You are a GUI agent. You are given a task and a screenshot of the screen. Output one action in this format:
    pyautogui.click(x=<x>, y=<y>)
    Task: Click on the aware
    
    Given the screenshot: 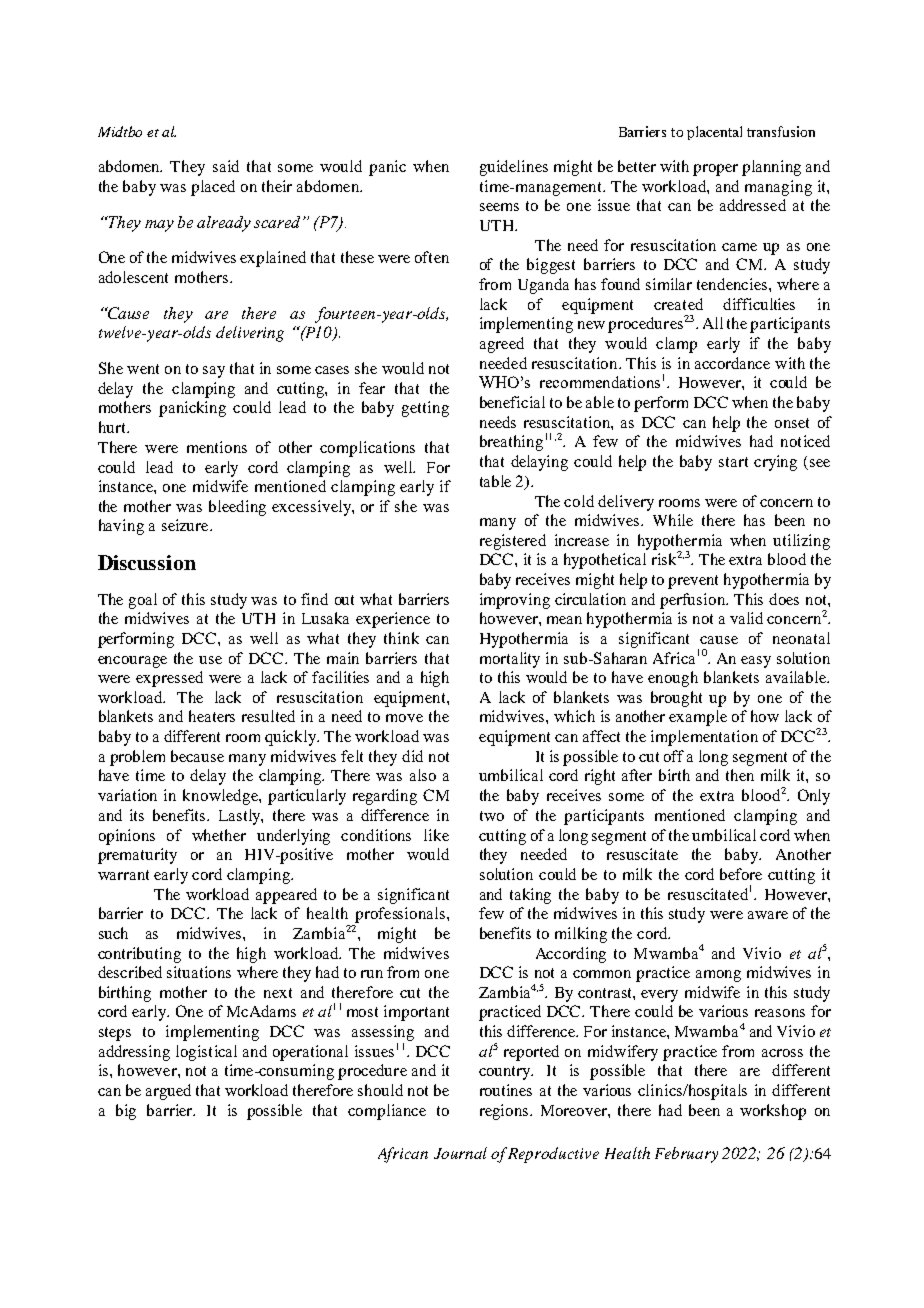 What is the action you would take?
    pyautogui.click(x=768, y=915)
